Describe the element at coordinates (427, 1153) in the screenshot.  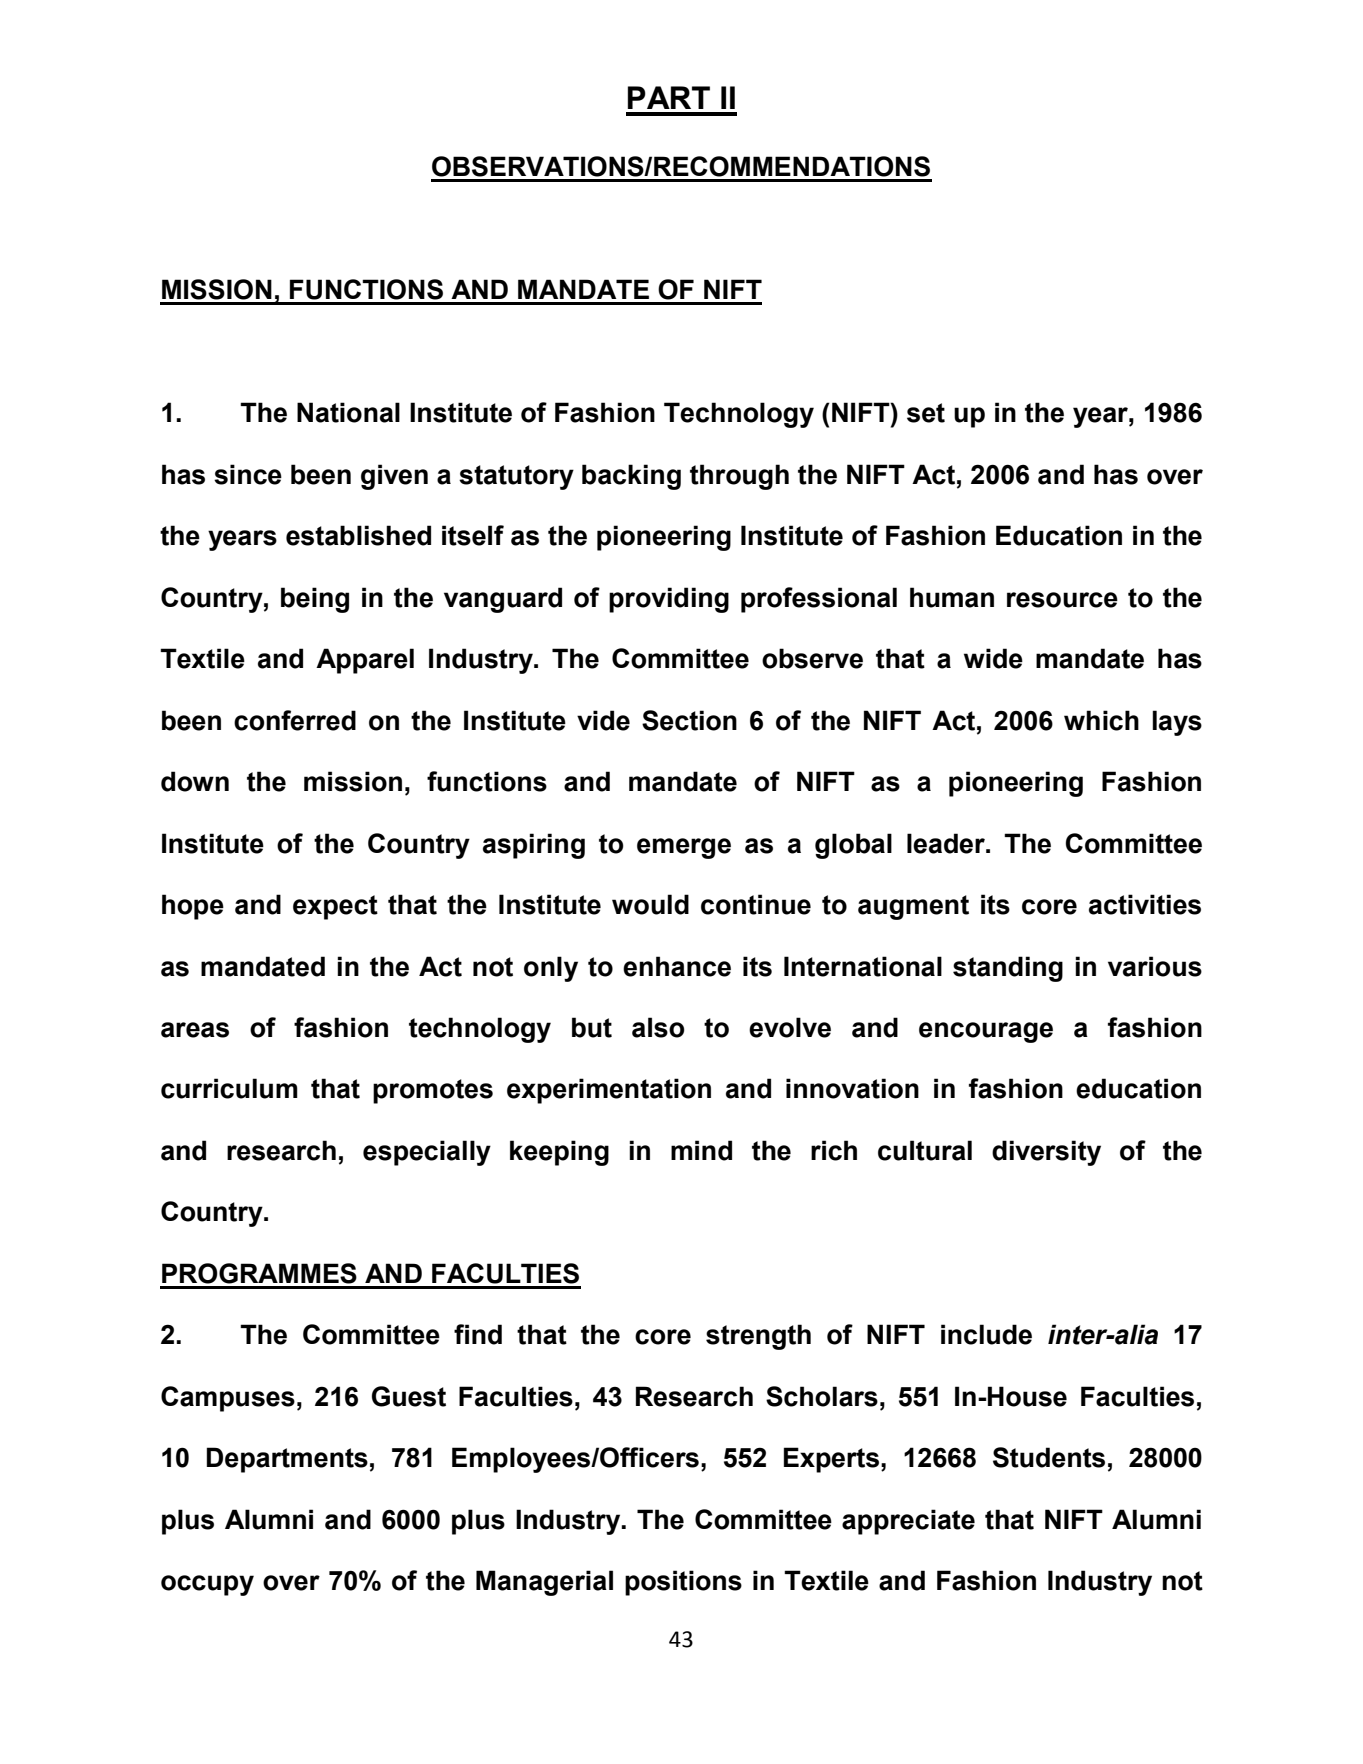
I see `especially` at that location.
